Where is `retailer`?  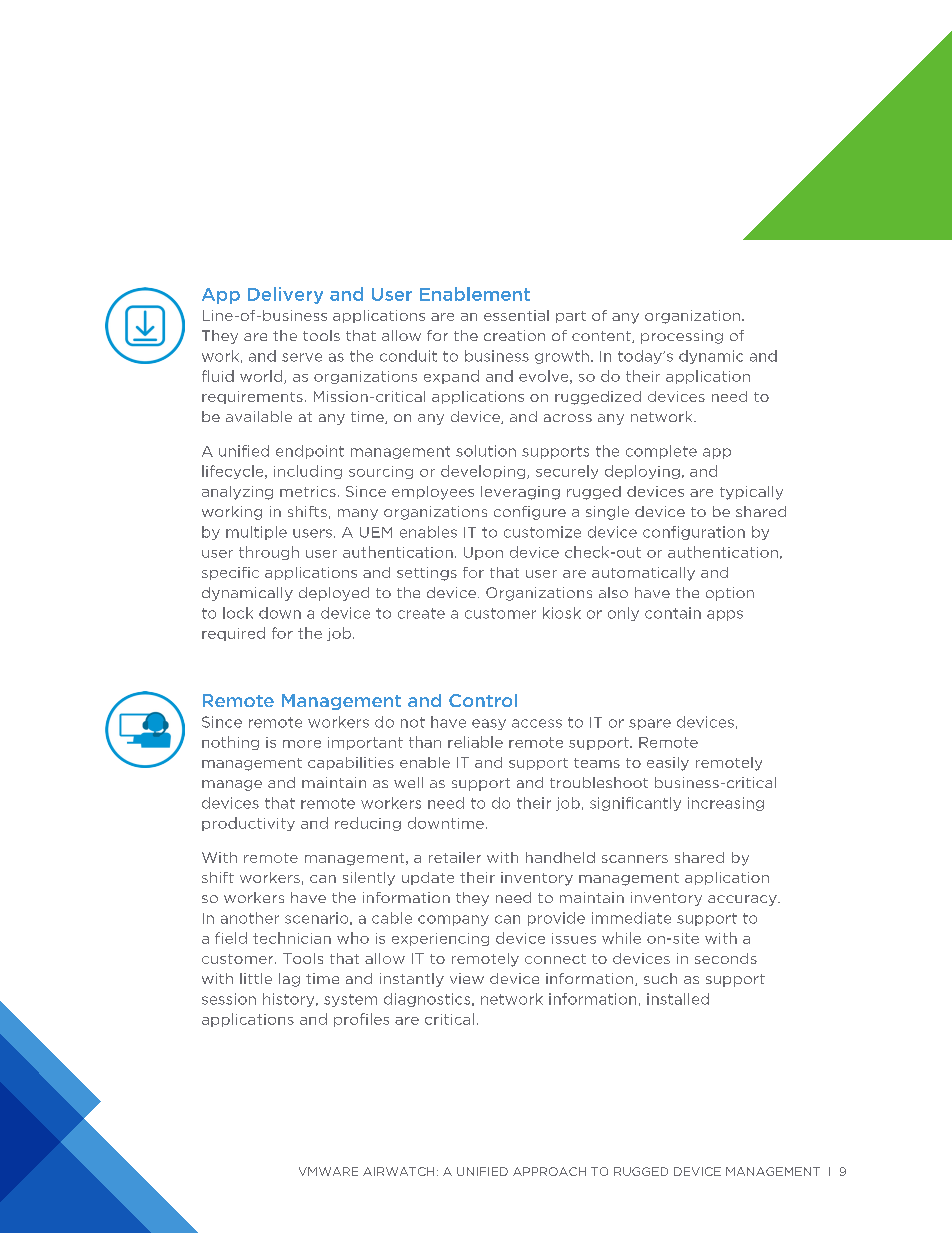 retailer is located at coordinates (455, 857).
